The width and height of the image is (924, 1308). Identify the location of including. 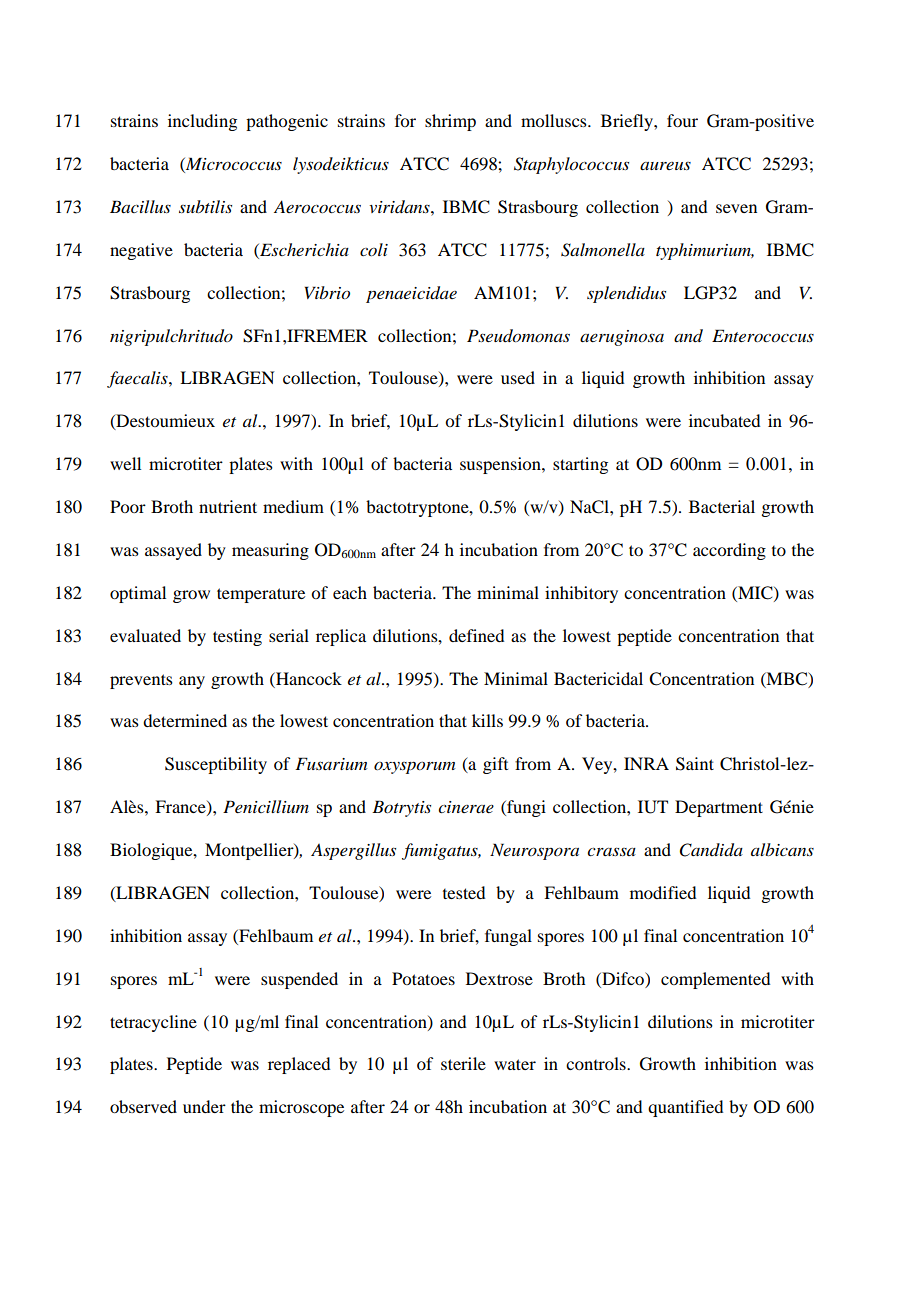
(202, 122).
